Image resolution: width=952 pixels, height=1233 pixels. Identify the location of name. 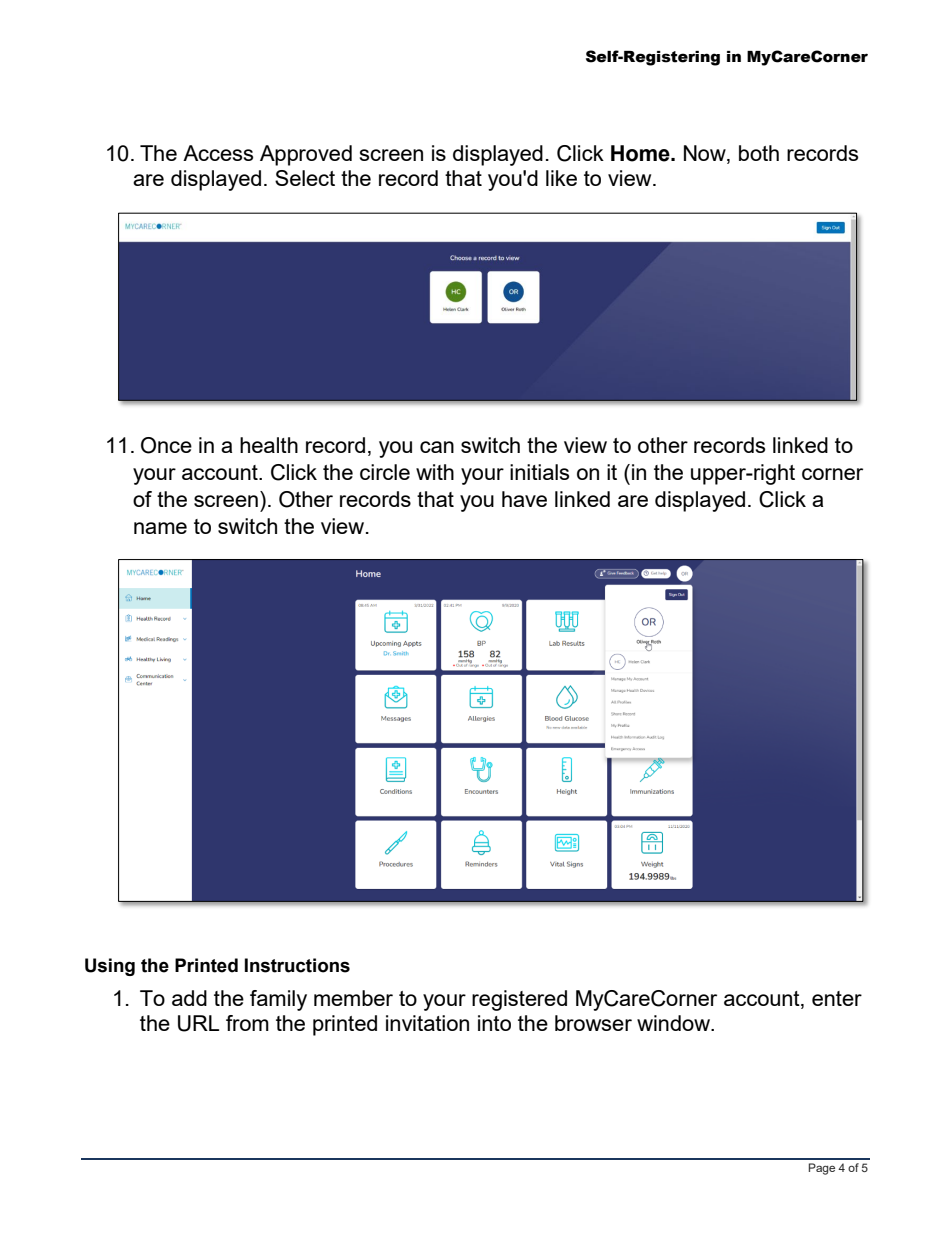
(160, 528).
